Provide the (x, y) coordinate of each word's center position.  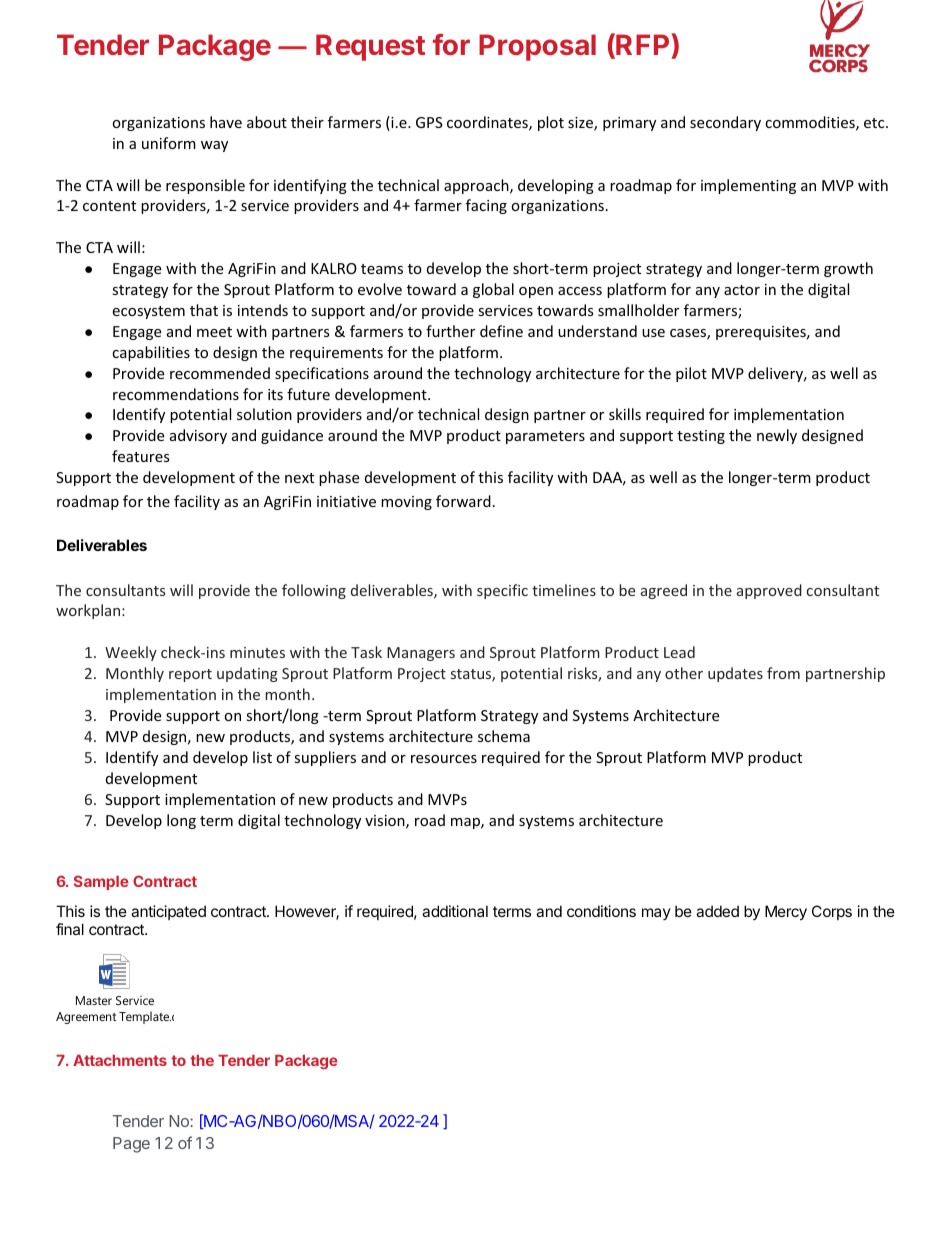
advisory (198, 436)
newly (777, 436)
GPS (429, 122)
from (783, 673)
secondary (725, 123)
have (226, 122)
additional (455, 911)
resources (444, 759)
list (262, 757)
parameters (545, 437)
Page (131, 1145)
